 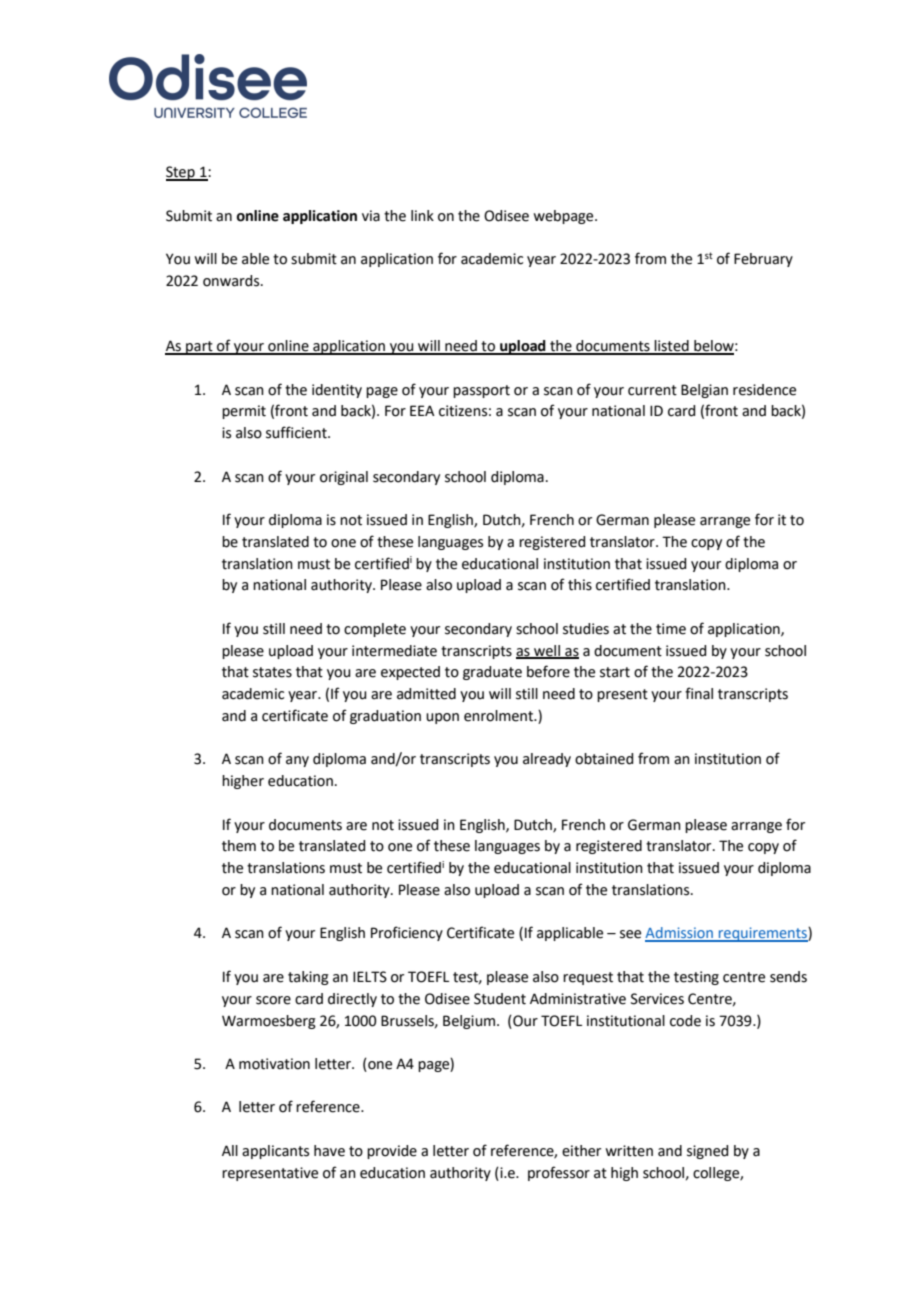 What do you see at coordinates (763, 260) in the screenshot?
I see `February` at bounding box center [763, 260].
